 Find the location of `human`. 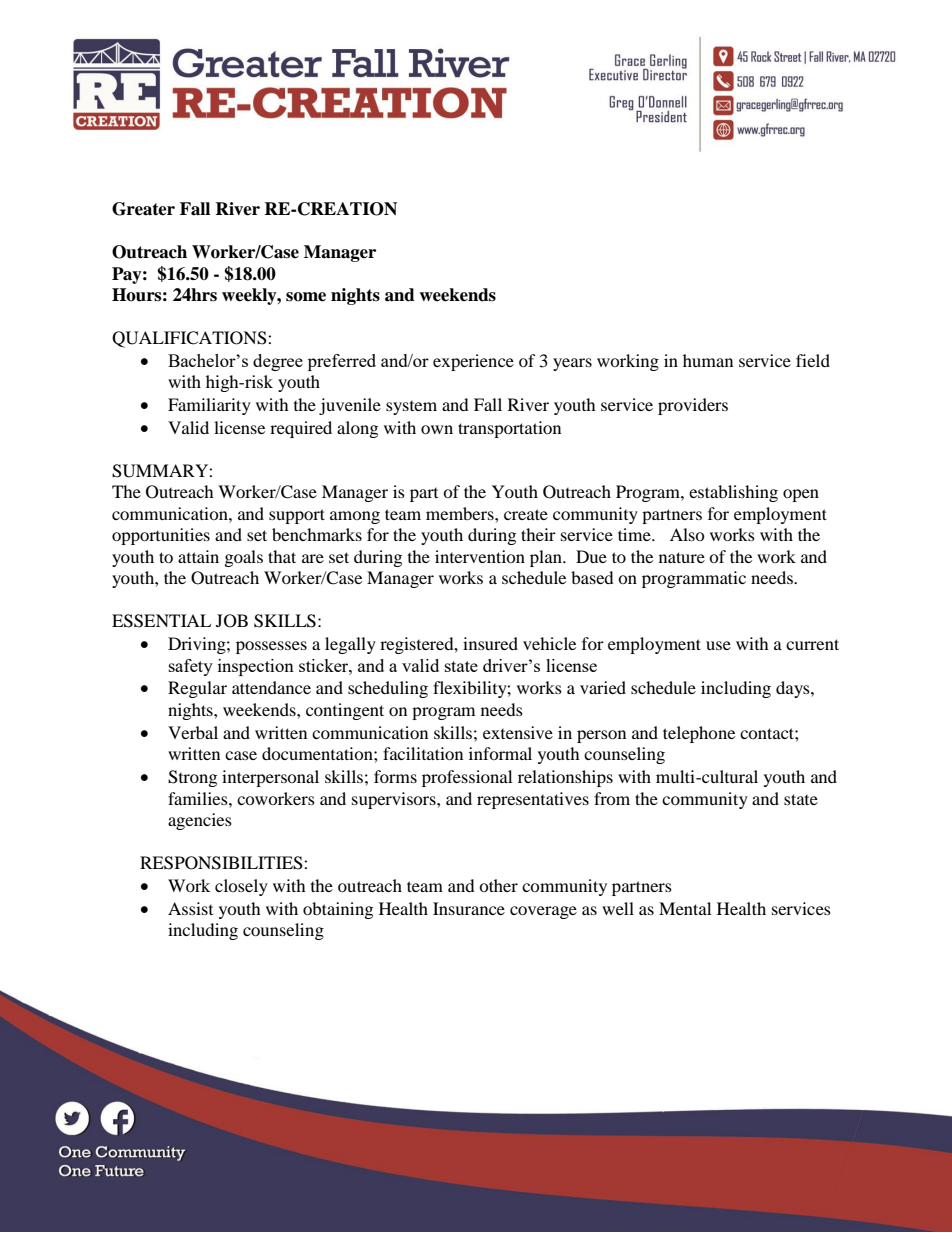

human is located at coordinates (708, 360).
